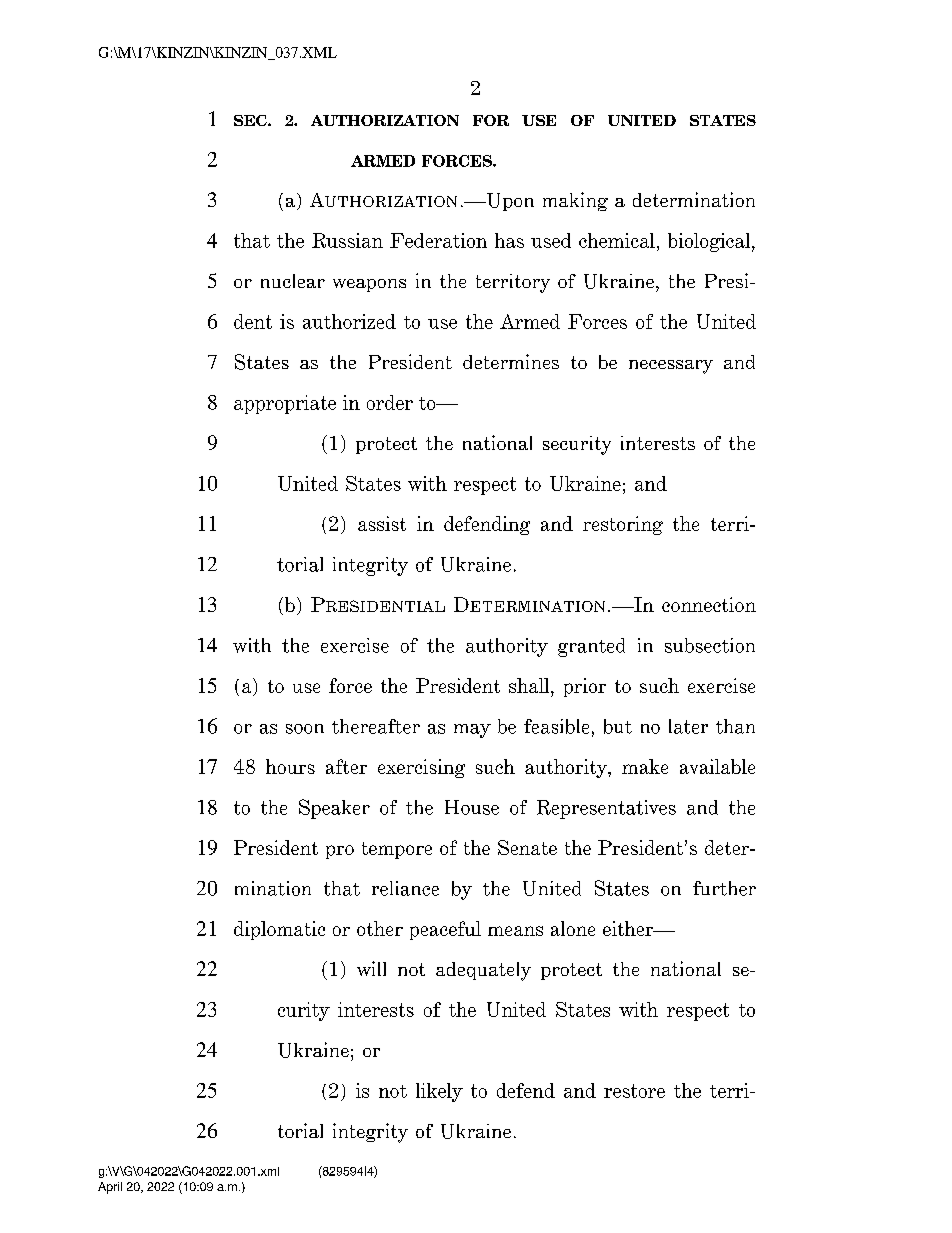 The image size is (952, 1233). I want to click on will, so click(371, 968).
